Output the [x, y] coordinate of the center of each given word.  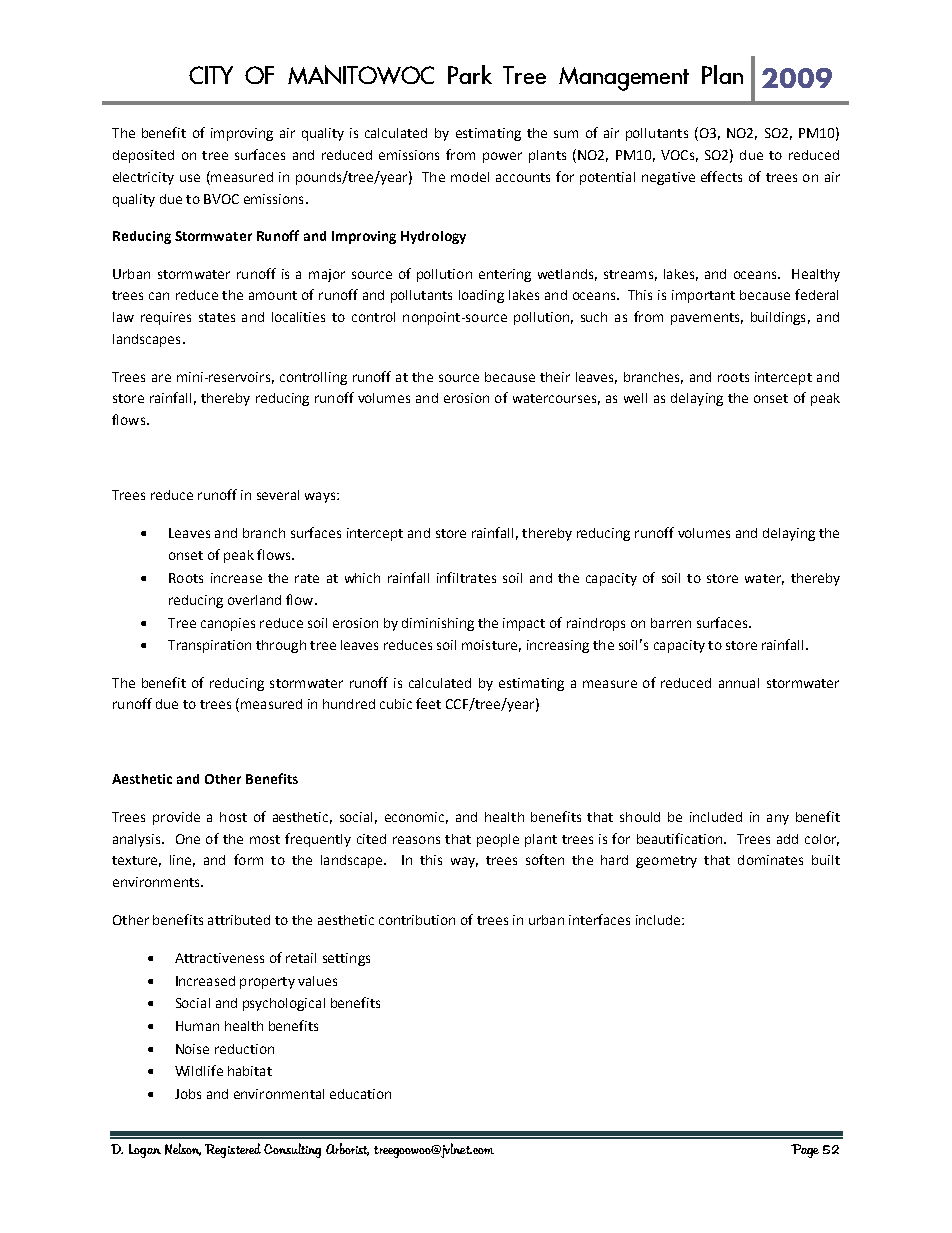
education [360, 1094]
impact [524, 624]
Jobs [188, 1094]
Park [470, 74]
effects [721, 176]
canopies [228, 624]
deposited [143, 156]
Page [805, 1151]
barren [671, 623]
